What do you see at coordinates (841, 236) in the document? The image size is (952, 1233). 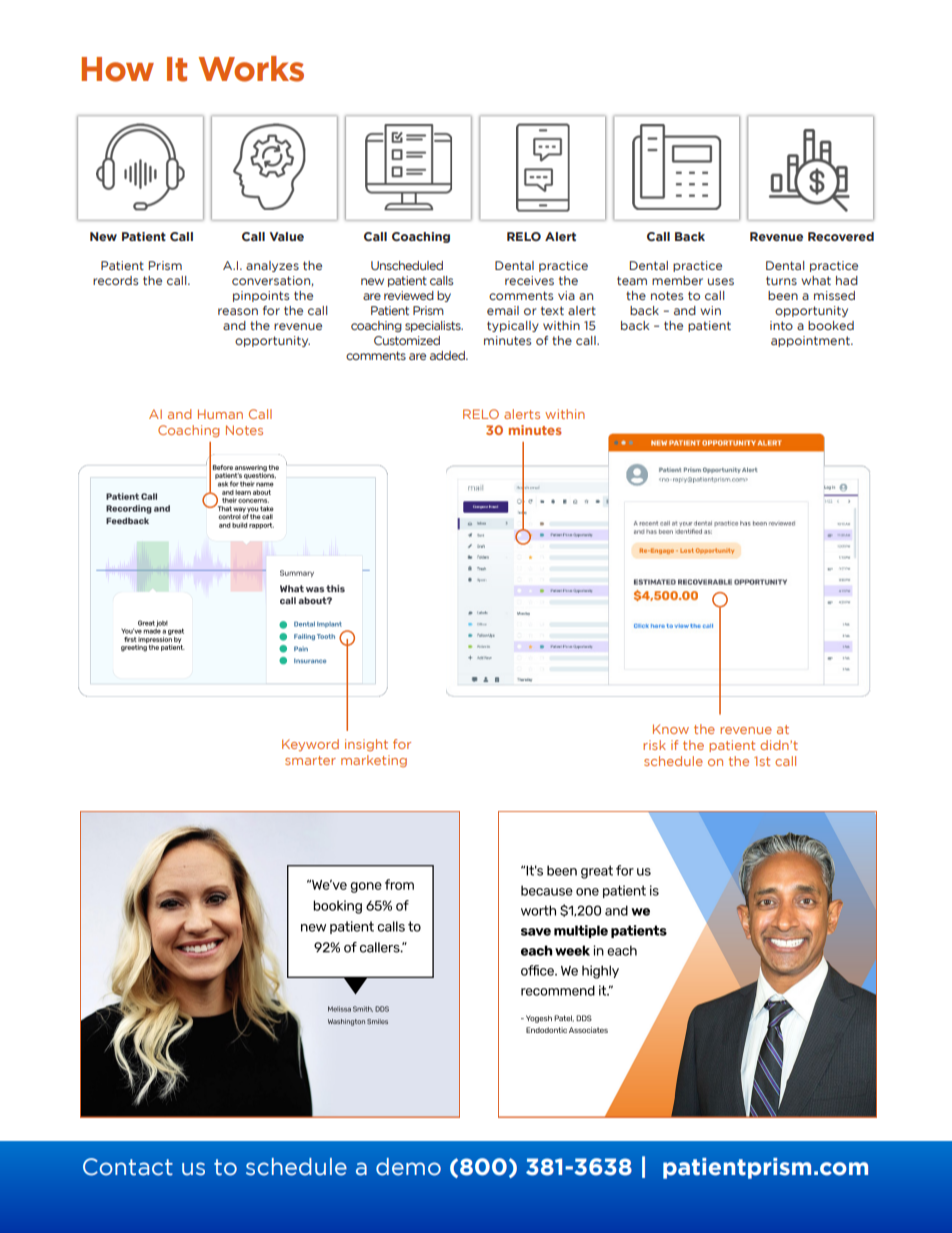 I see `Recovered` at bounding box center [841, 236].
